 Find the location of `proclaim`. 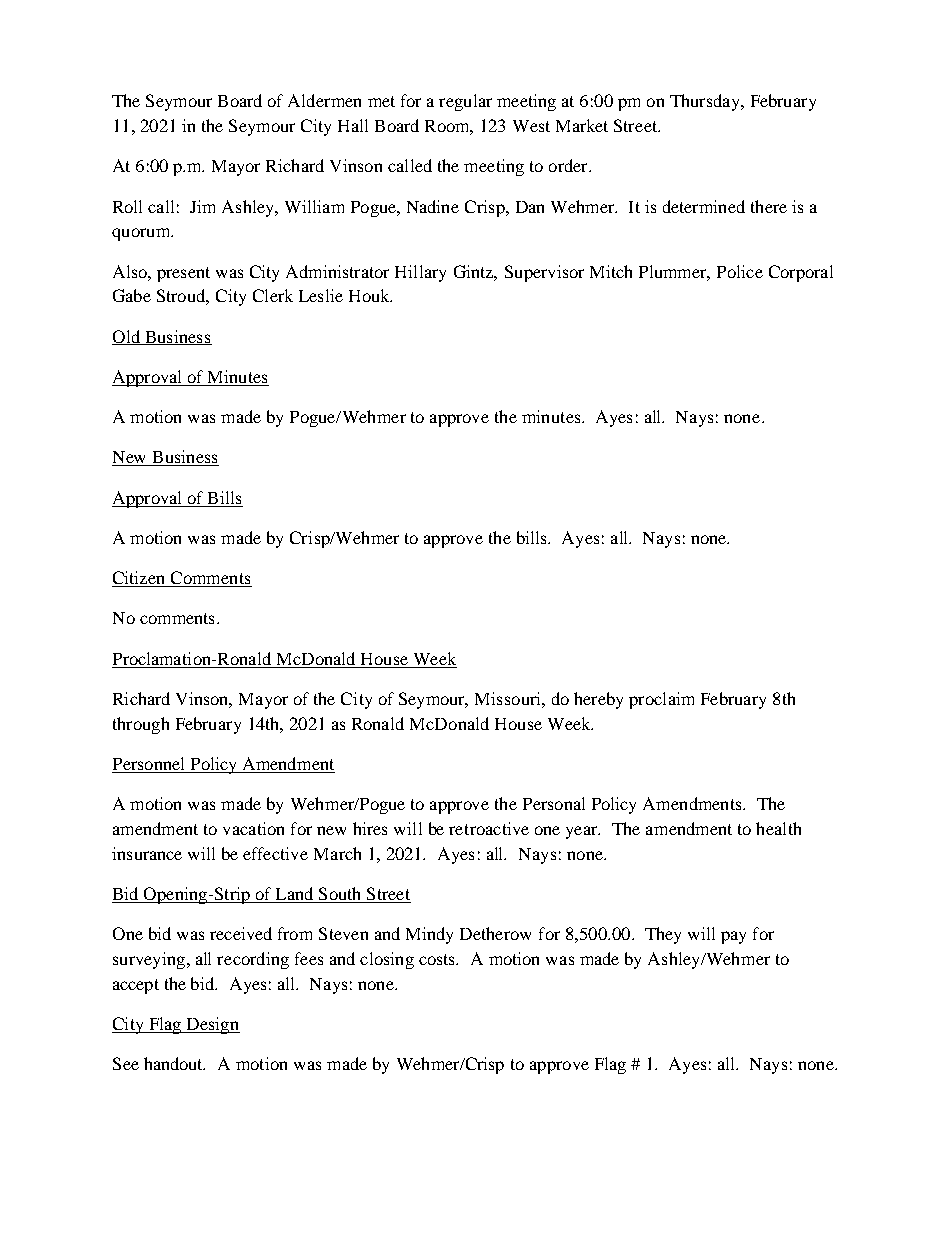

proclaim is located at coordinates (661, 700).
